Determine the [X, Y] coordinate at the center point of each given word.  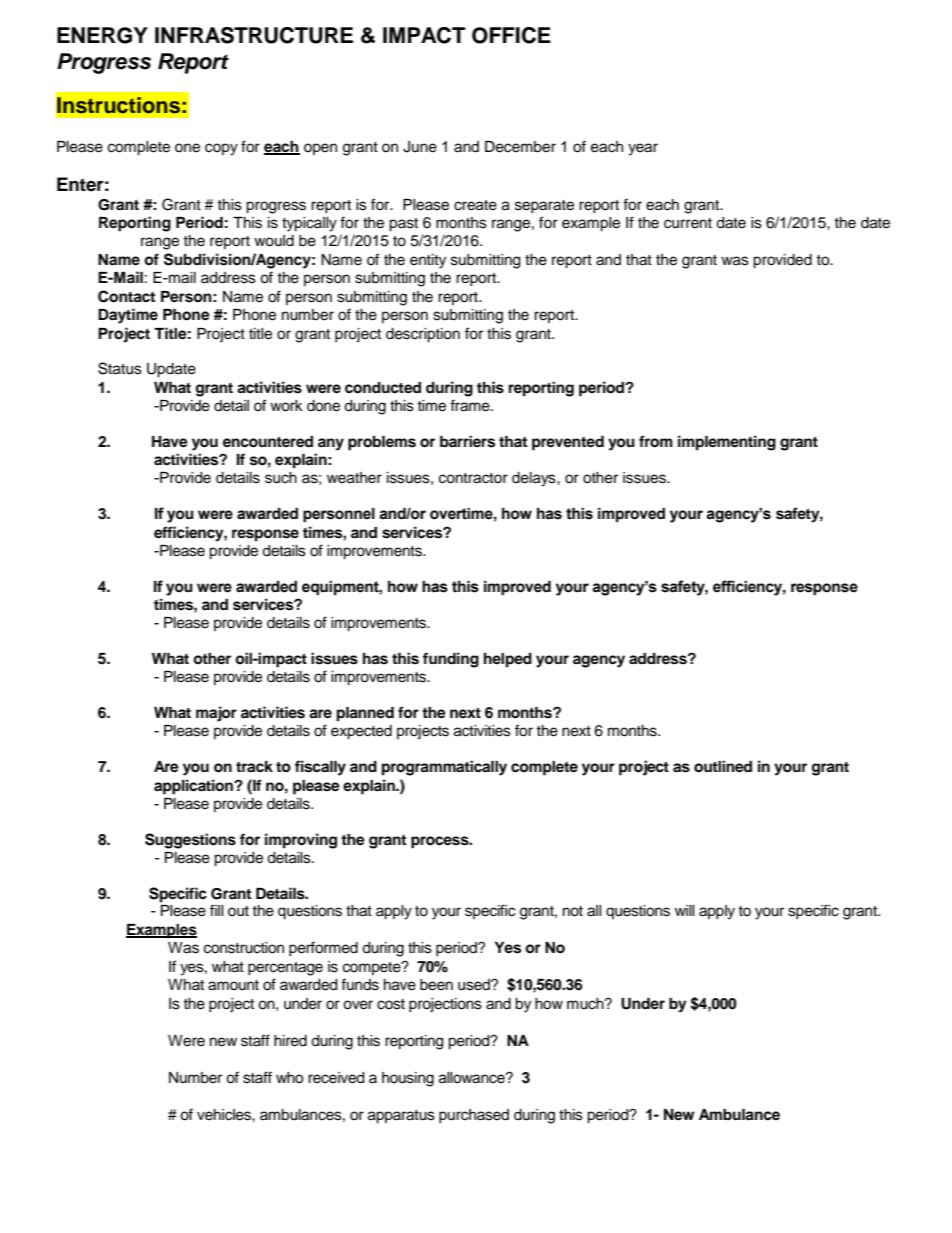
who [289, 1078]
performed [323, 948]
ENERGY [102, 35]
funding [451, 660]
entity [428, 261]
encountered [268, 442]
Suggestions [190, 841]
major [216, 714]
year [643, 149]
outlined [723, 766]
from [656, 441]
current [688, 223]
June [420, 147]
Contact [126, 296]
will [685, 910]
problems [382, 443]
